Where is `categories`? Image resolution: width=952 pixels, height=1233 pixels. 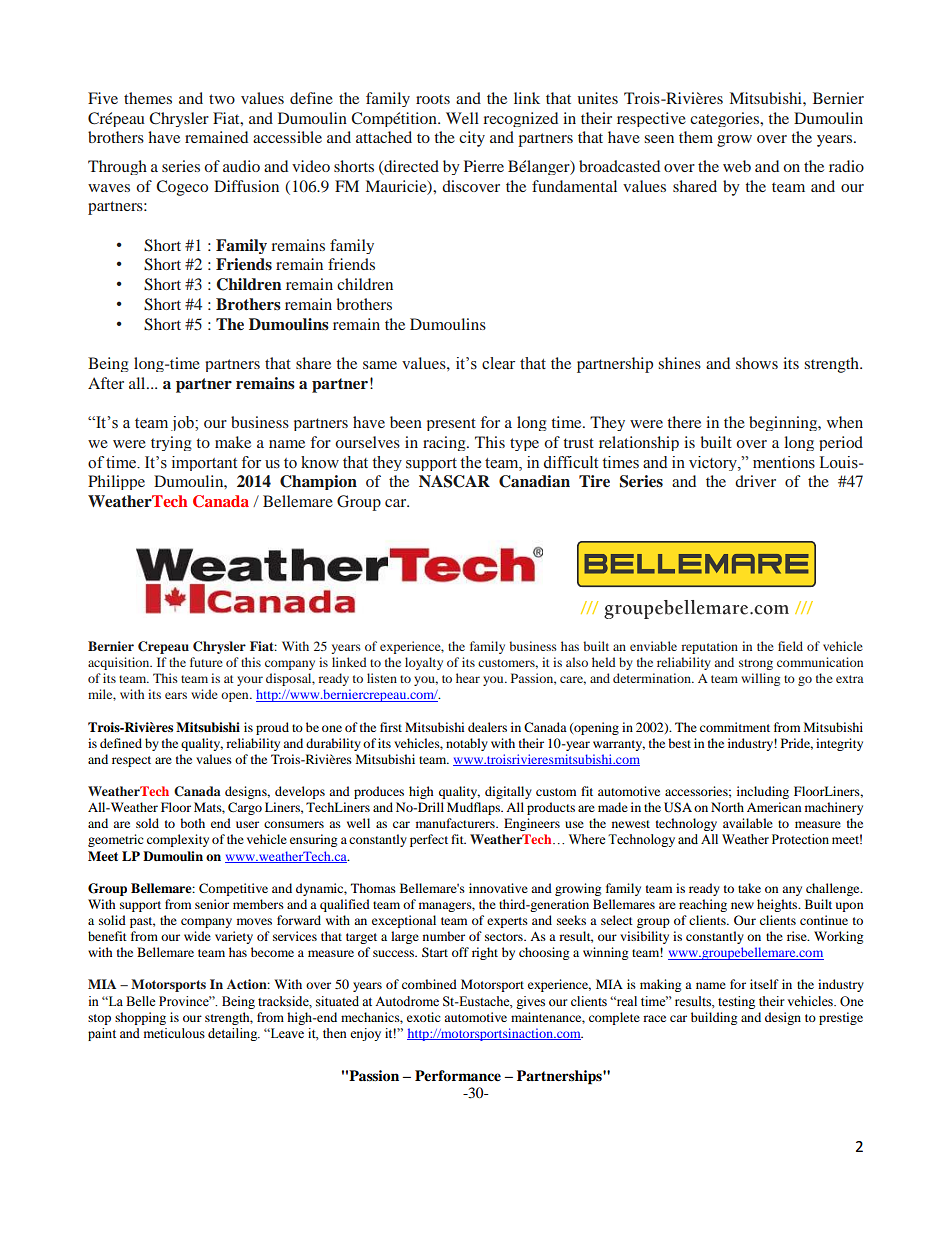
categories is located at coordinates (726, 119).
